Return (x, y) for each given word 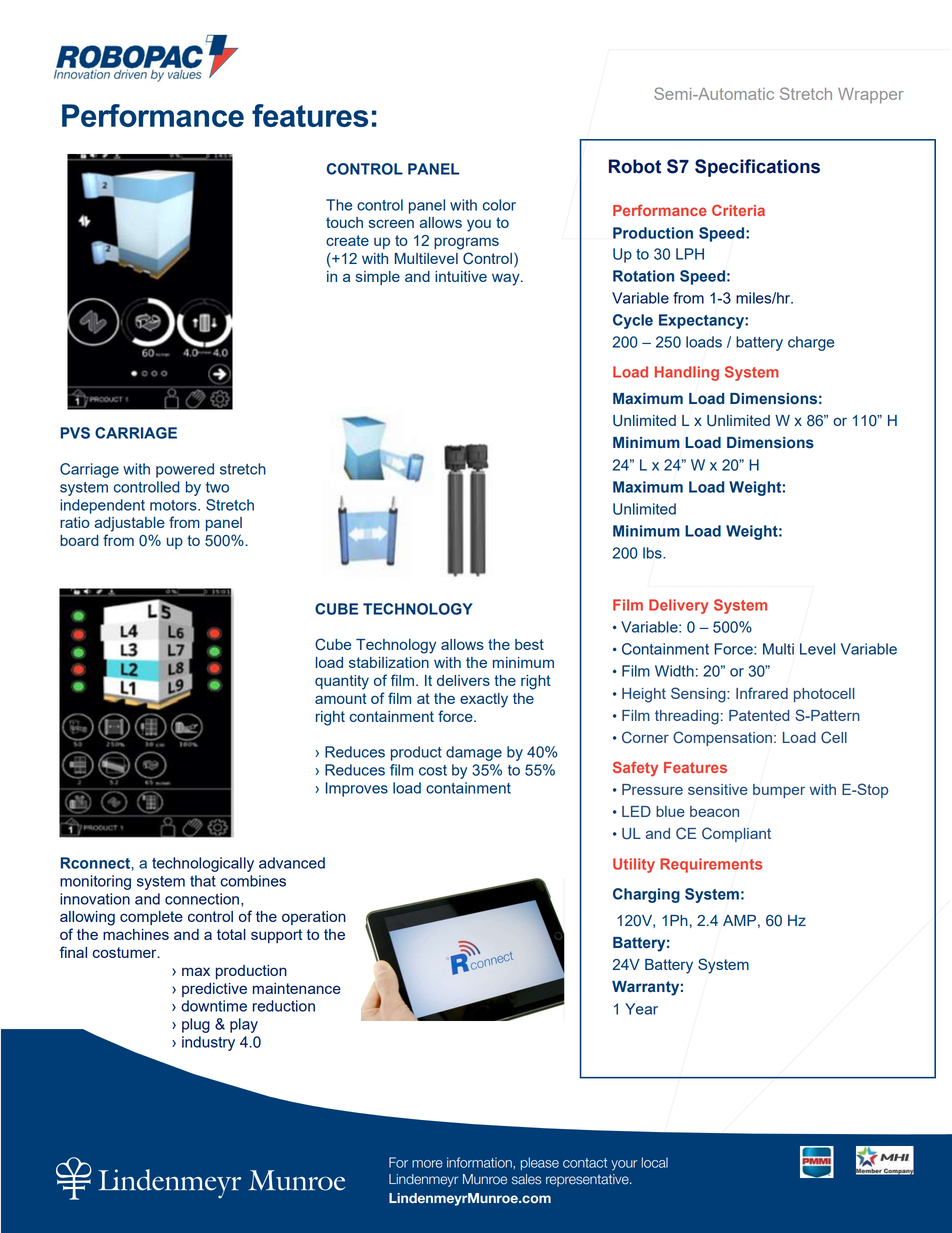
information (480, 1162)
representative (588, 1180)
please (540, 1163)
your (624, 1165)
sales (526, 1179)
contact (585, 1163)
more (427, 1164)
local (655, 1162)
